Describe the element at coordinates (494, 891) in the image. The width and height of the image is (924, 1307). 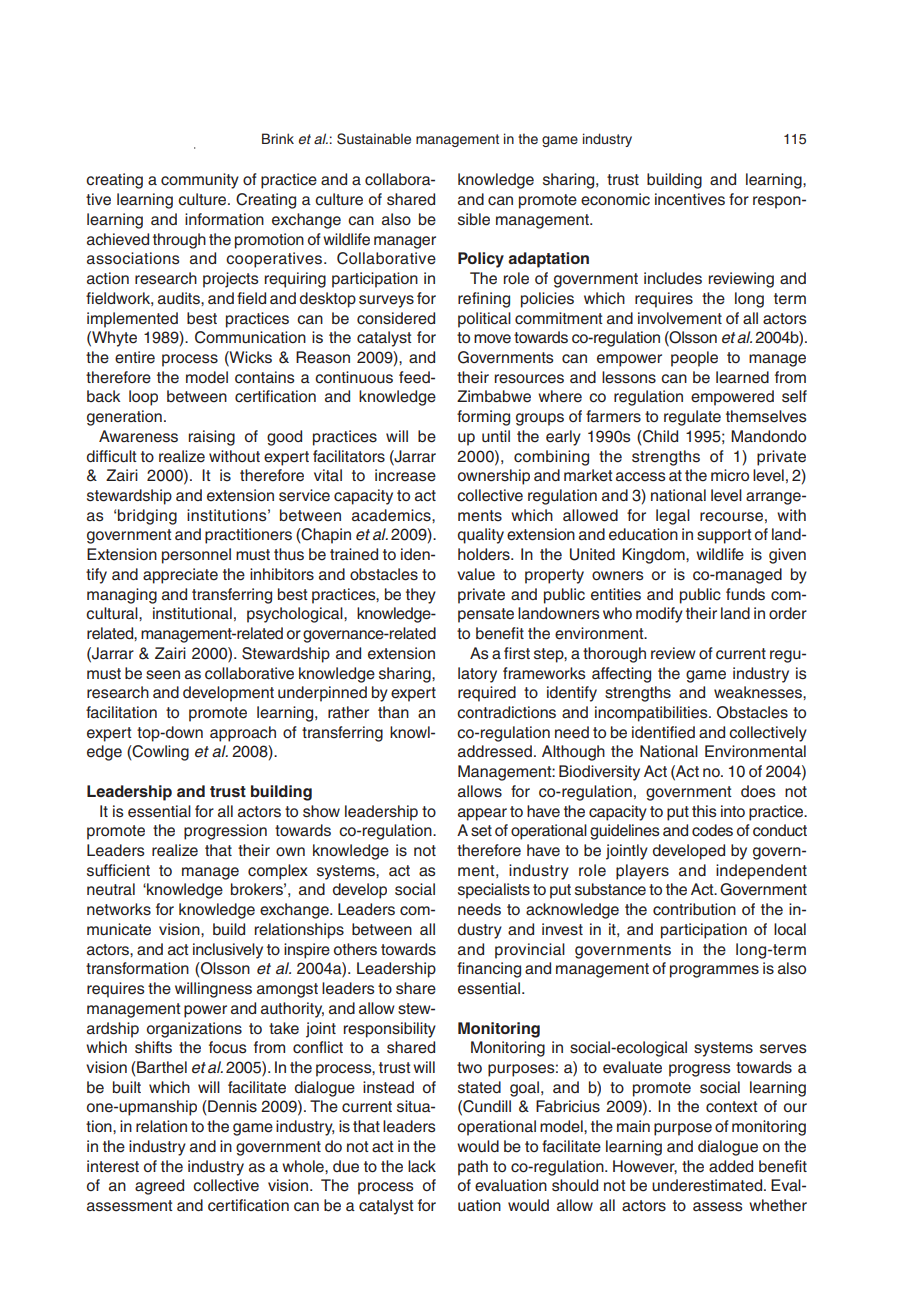
I see `specialists` at that location.
